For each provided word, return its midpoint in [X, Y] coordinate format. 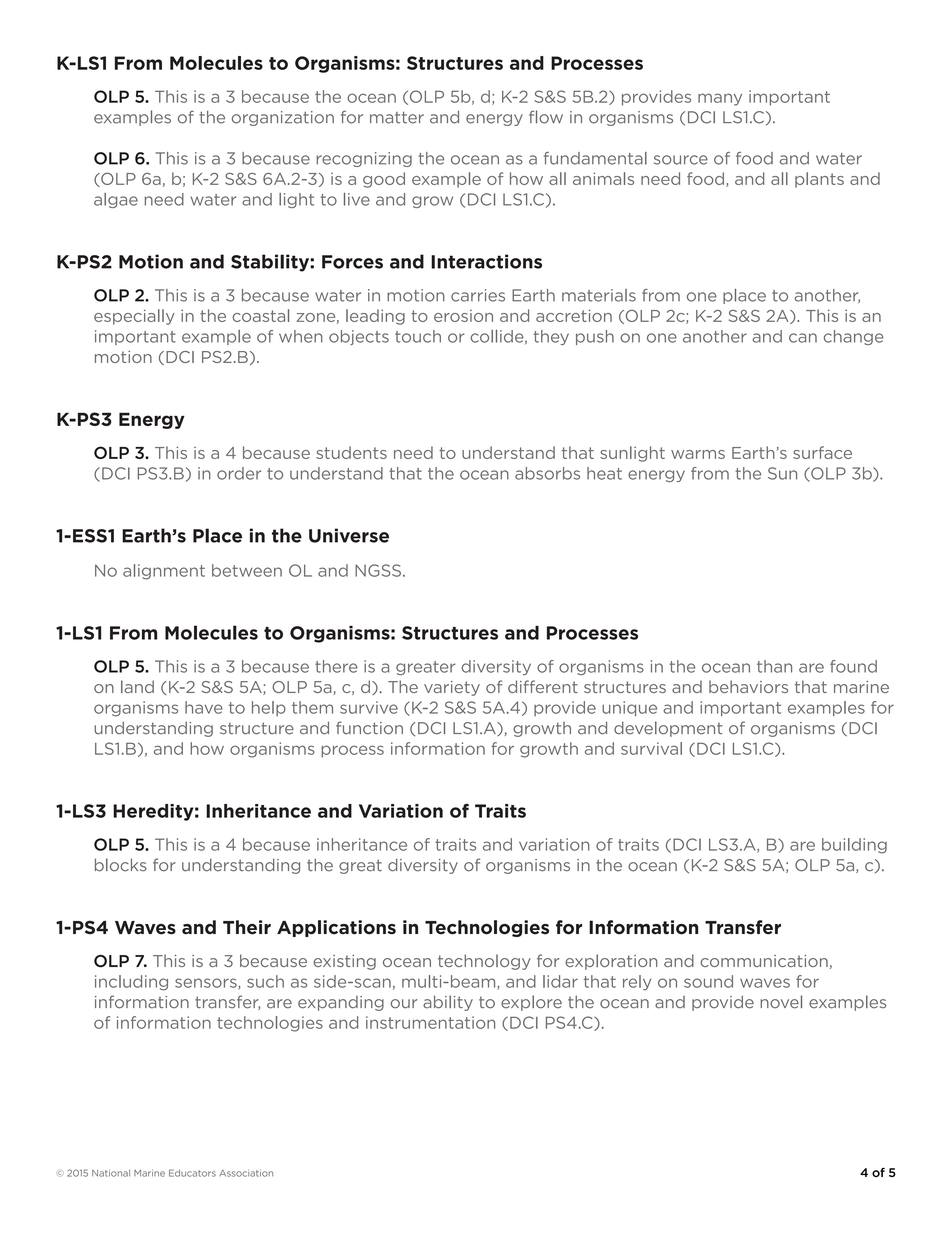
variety [452, 688]
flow [546, 117]
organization [283, 118]
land [137, 686]
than [774, 666]
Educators [192, 1173]
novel [781, 1002]
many [720, 99]
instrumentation [430, 1022]
